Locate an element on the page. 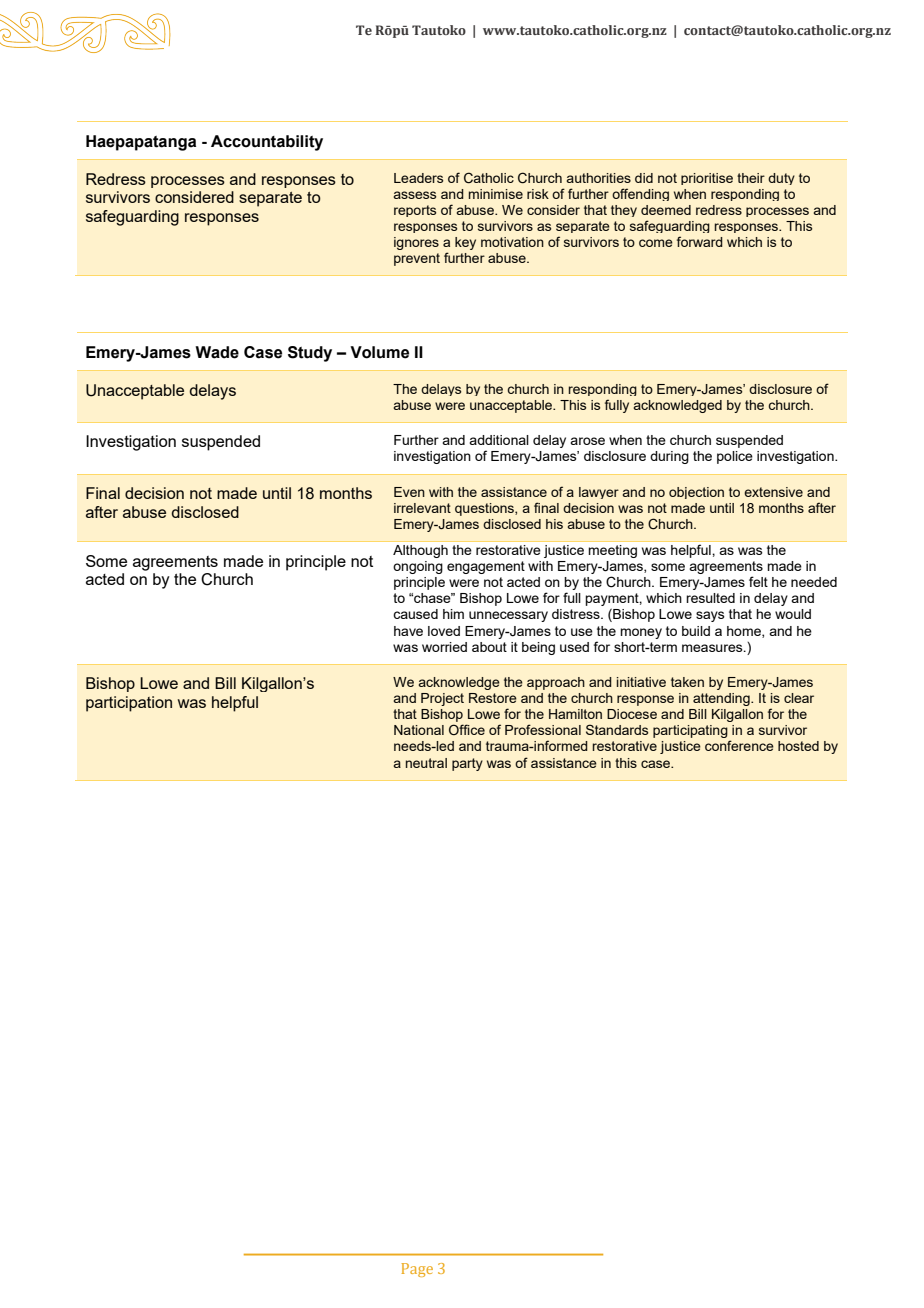 This document has height=1308, width=924. have is located at coordinates (408, 631).
